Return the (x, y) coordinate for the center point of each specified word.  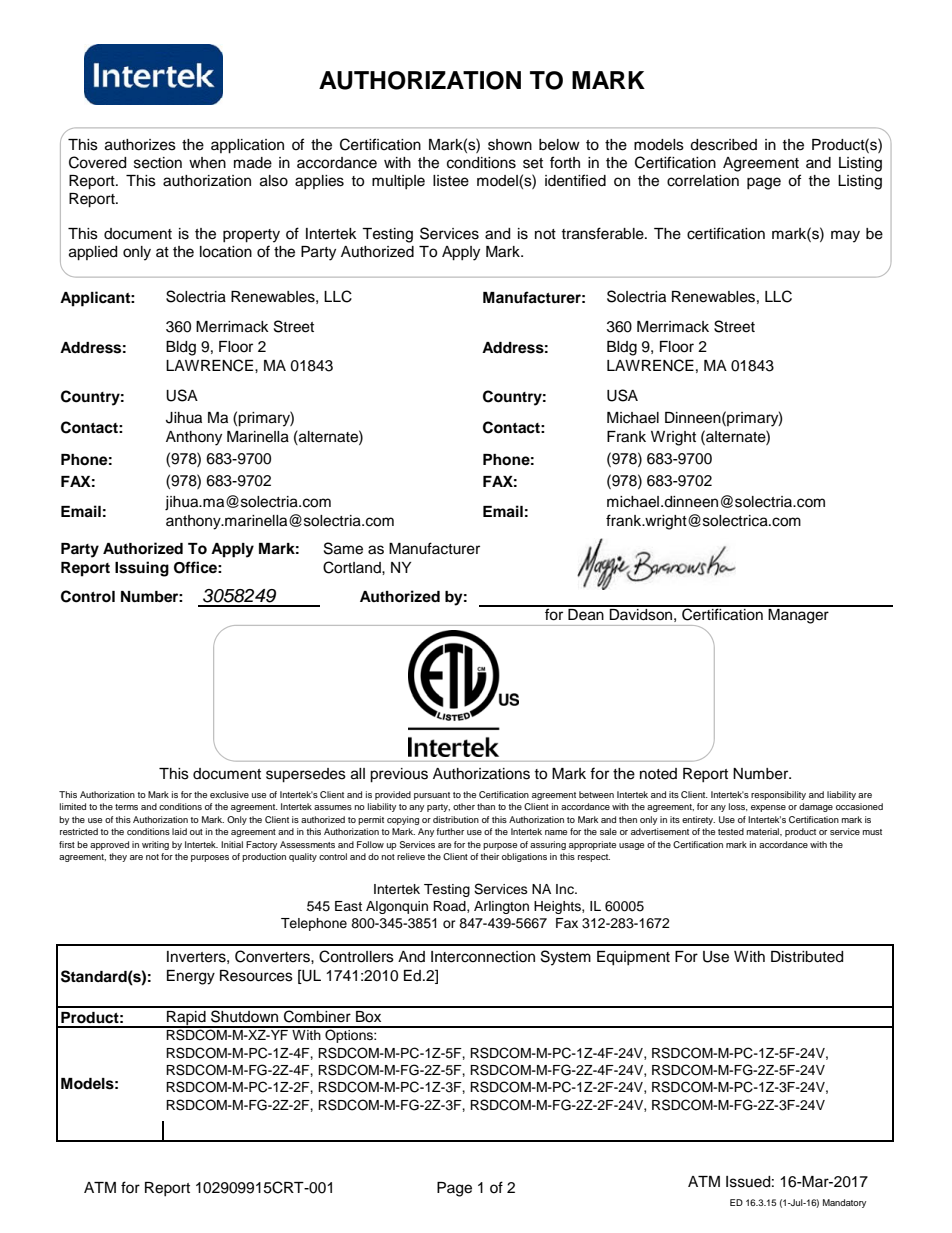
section (158, 163)
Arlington (501, 907)
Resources (256, 976)
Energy (191, 977)
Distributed (807, 957)
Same (343, 548)
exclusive (229, 794)
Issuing (142, 569)
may (845, 236)
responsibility (778, 795)
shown (510, 145)
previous (399, 775)
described (723, 145)
